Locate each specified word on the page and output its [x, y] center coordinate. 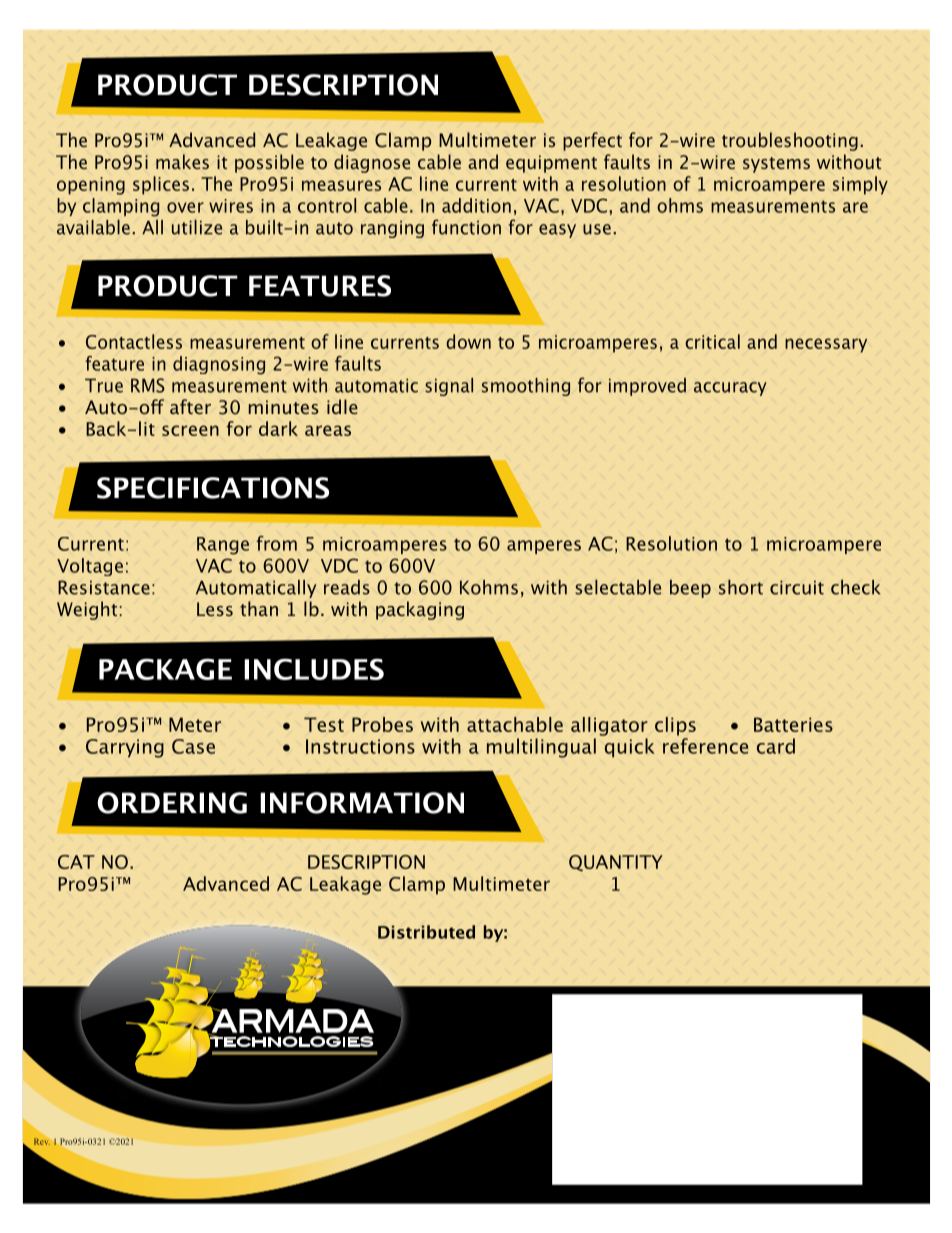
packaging [420, 610]
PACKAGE [165, 669]
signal [449, 387]
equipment [551, 164]
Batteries [793, 724]
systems [776, 165]
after [190, 406]
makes [182, 161]
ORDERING [172, 803]
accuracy [730, 389]
